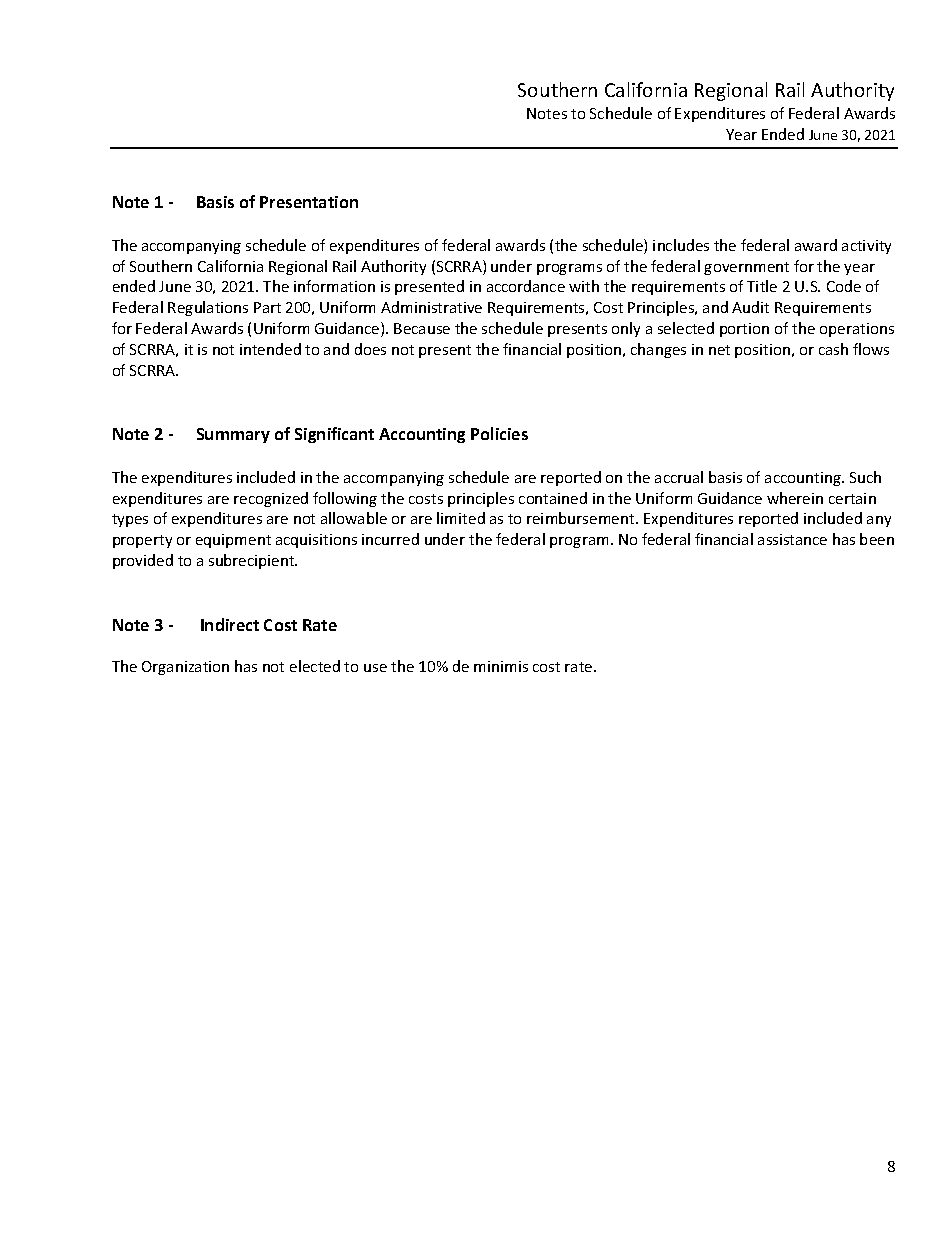  What do you see at coordinates (792, 539) in the page?
I see `assistance` at bounding box center [792, 539].
